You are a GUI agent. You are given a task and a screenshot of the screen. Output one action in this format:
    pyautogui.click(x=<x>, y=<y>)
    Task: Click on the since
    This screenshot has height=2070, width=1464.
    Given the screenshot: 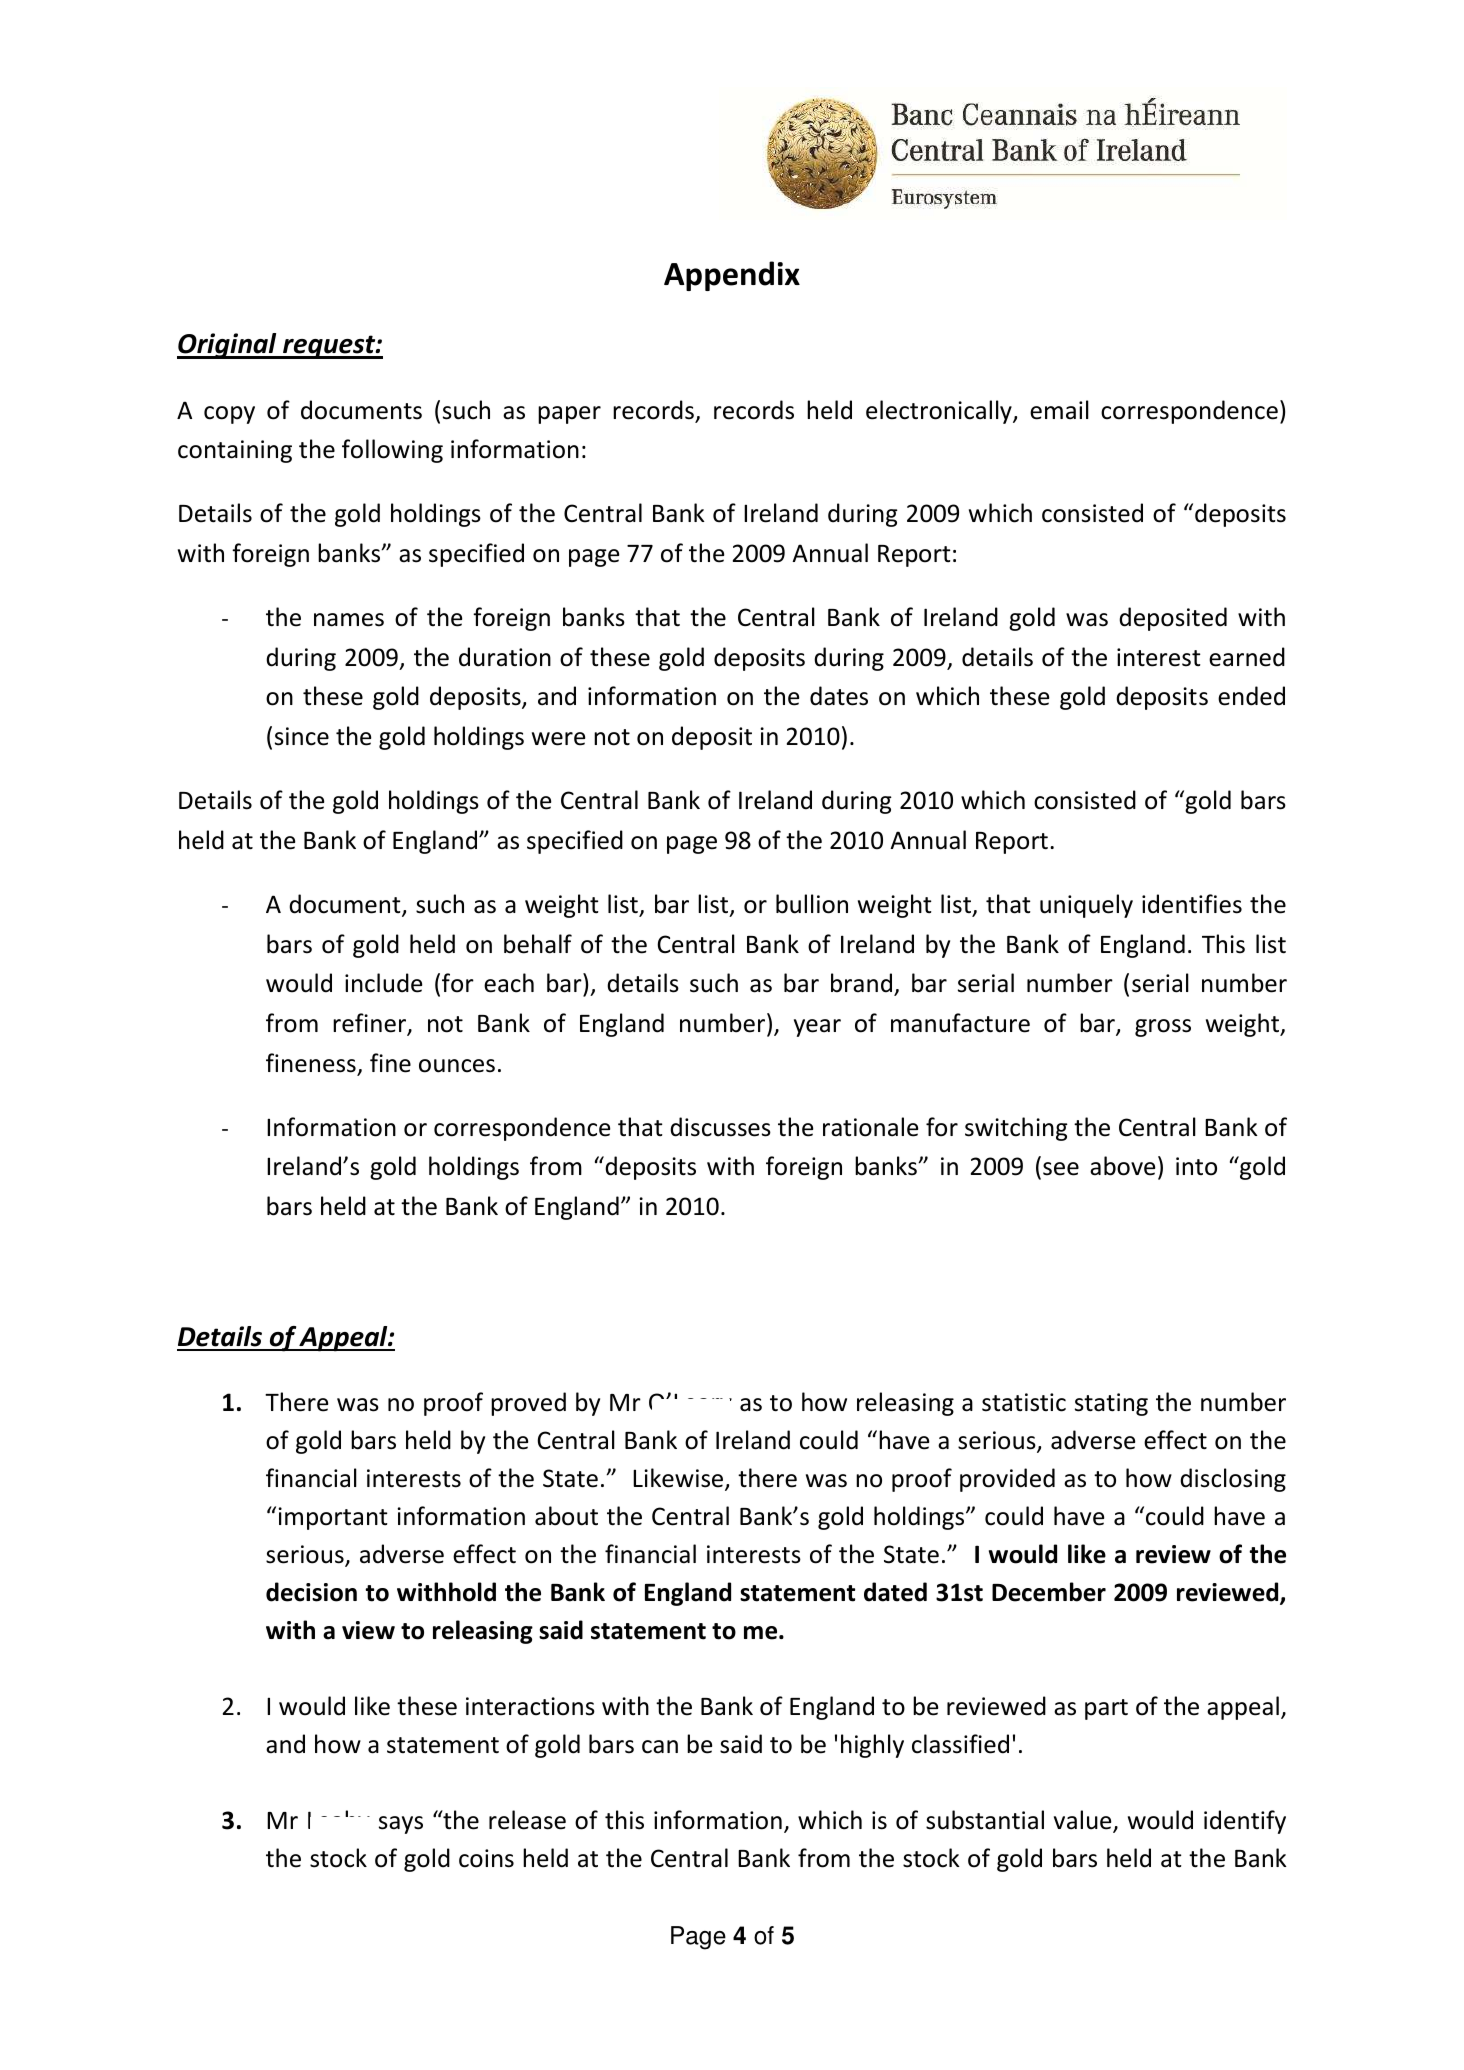 What is the action you would take?
    pyautogui.click(x=302, y=736)
